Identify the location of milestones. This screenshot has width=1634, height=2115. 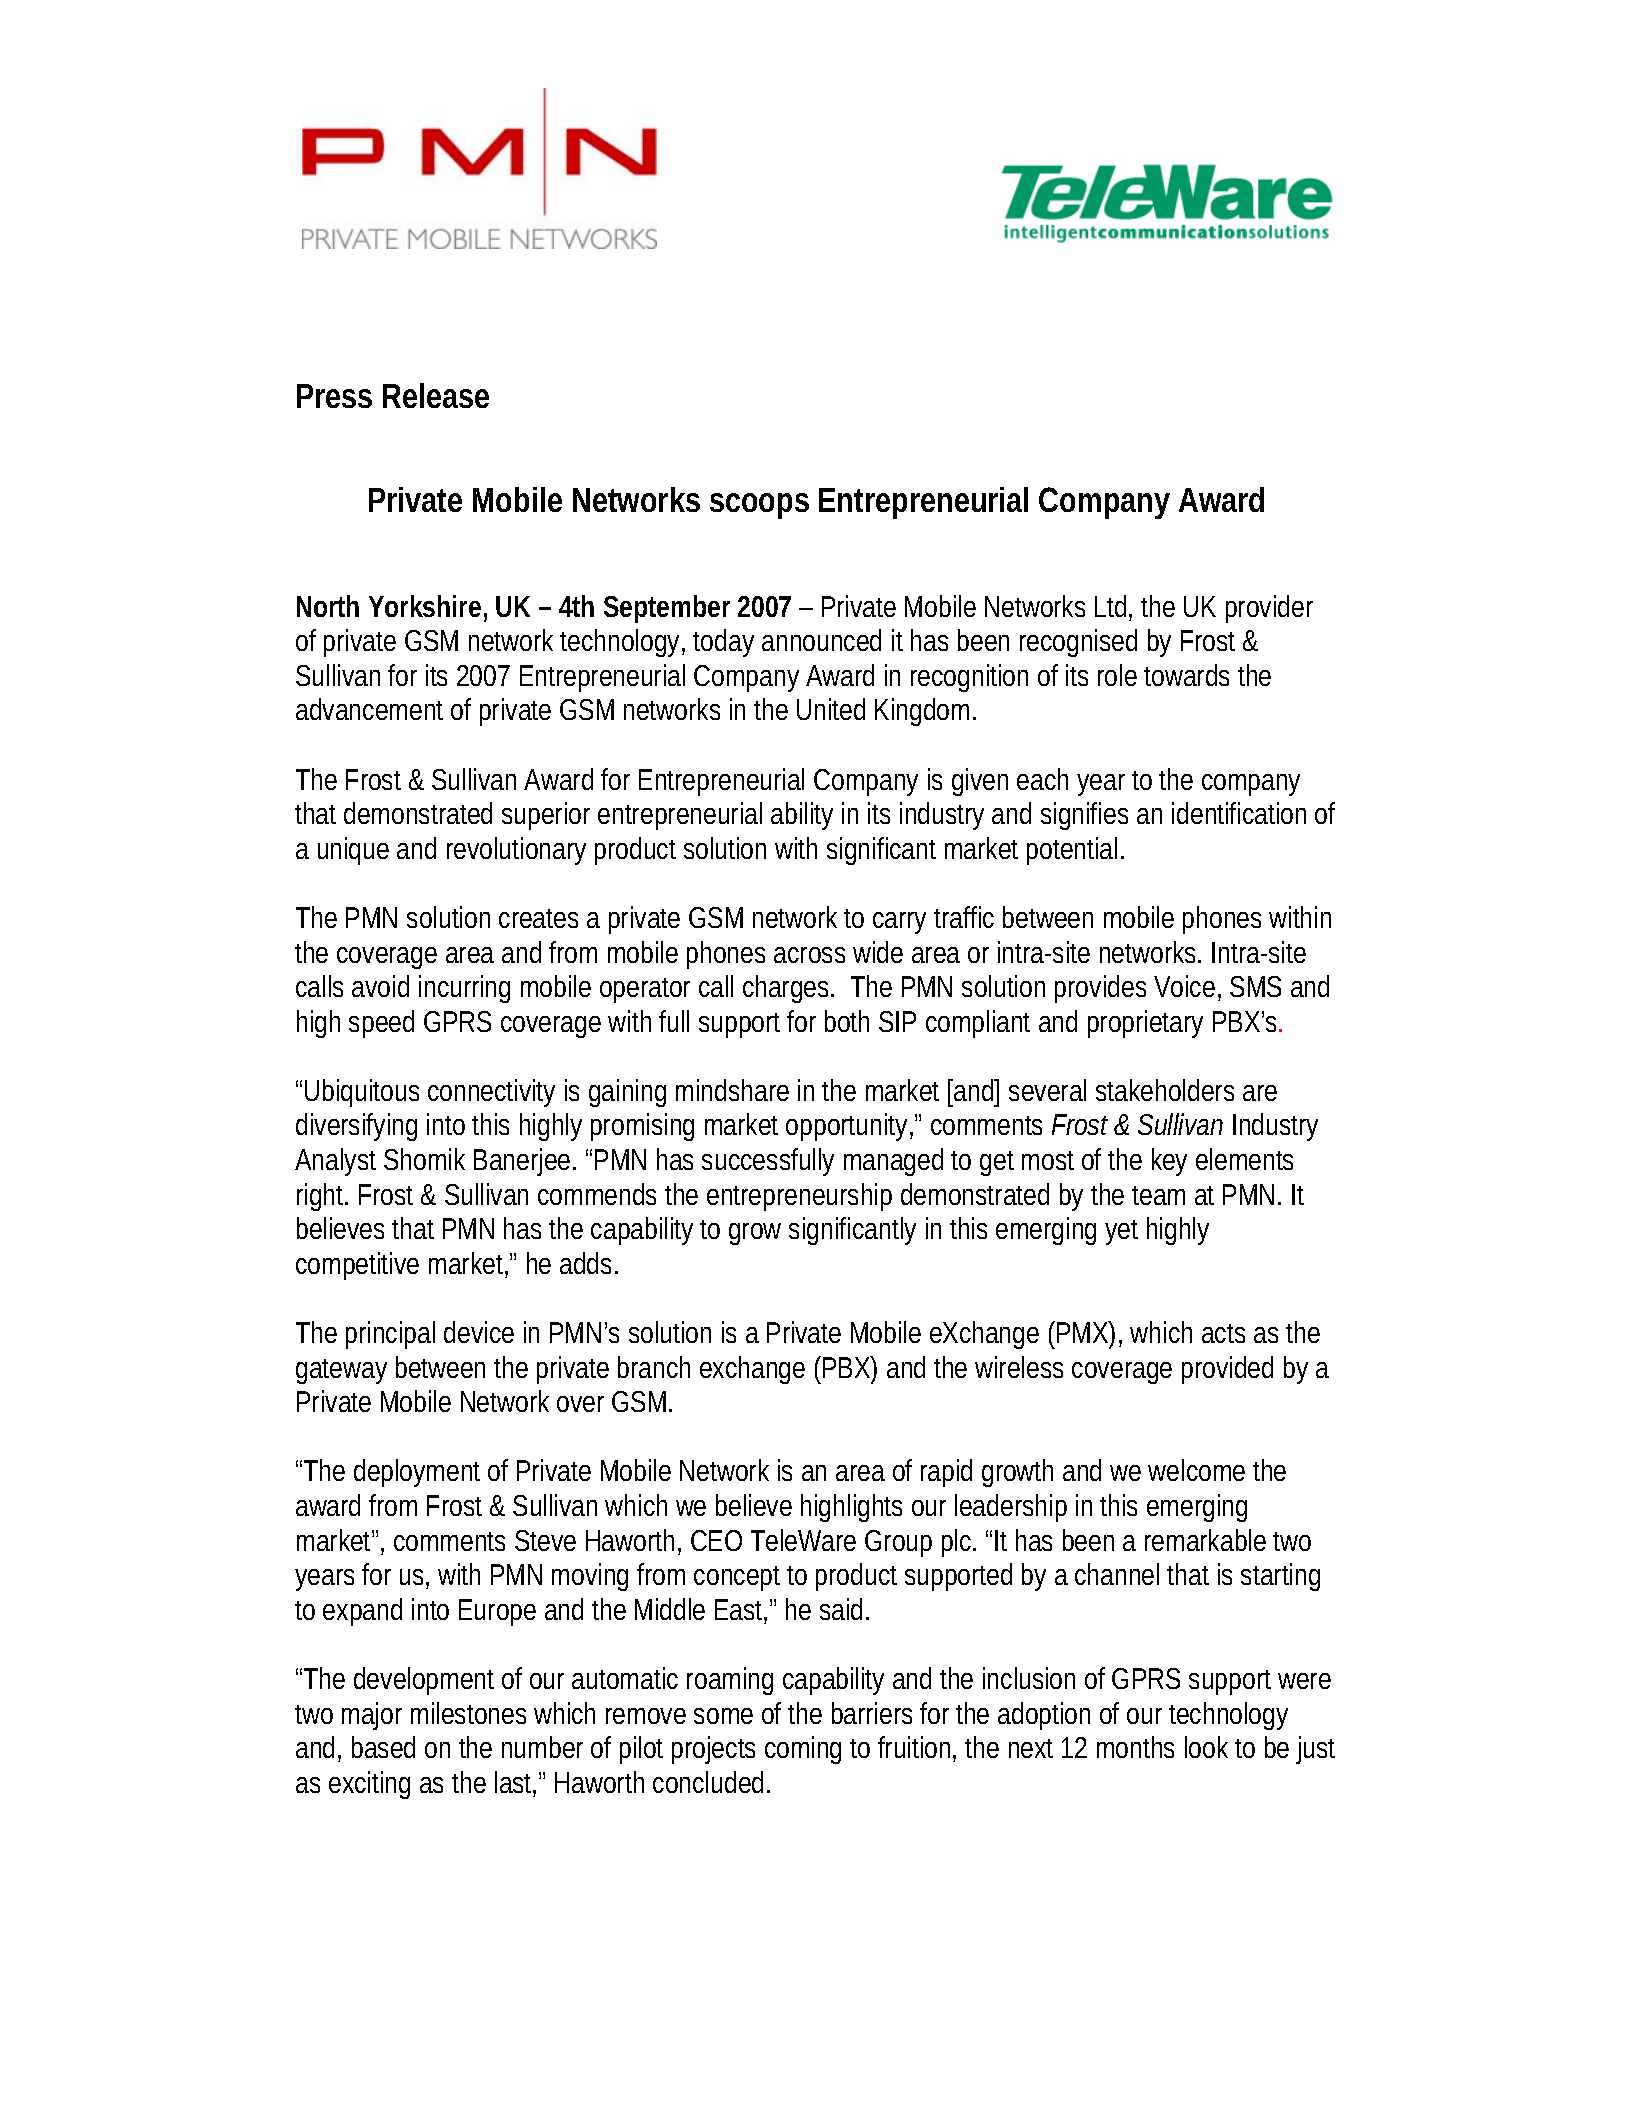
(468, 1713).
